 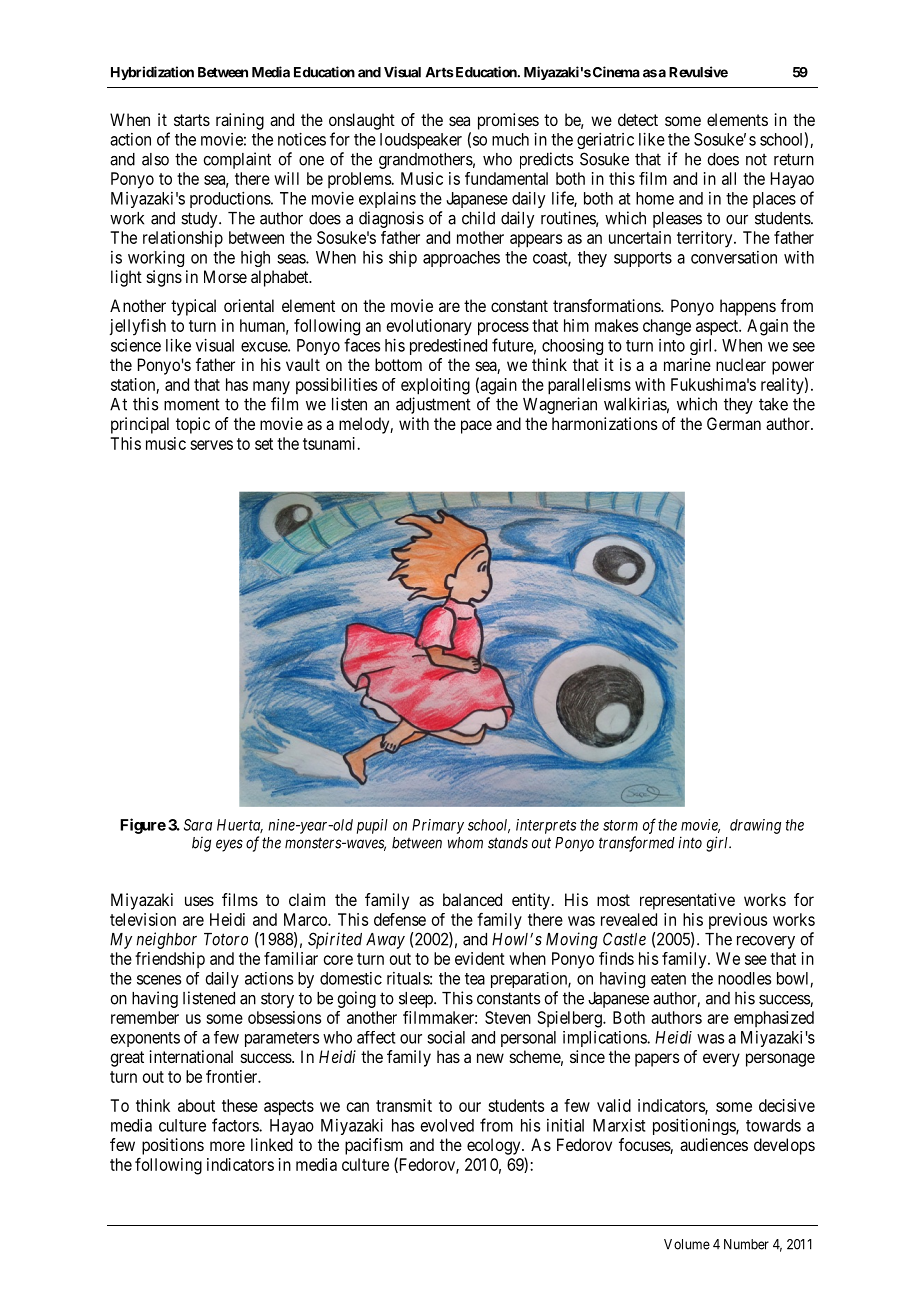 I want to click on raining, so click(x=240, y=121).
